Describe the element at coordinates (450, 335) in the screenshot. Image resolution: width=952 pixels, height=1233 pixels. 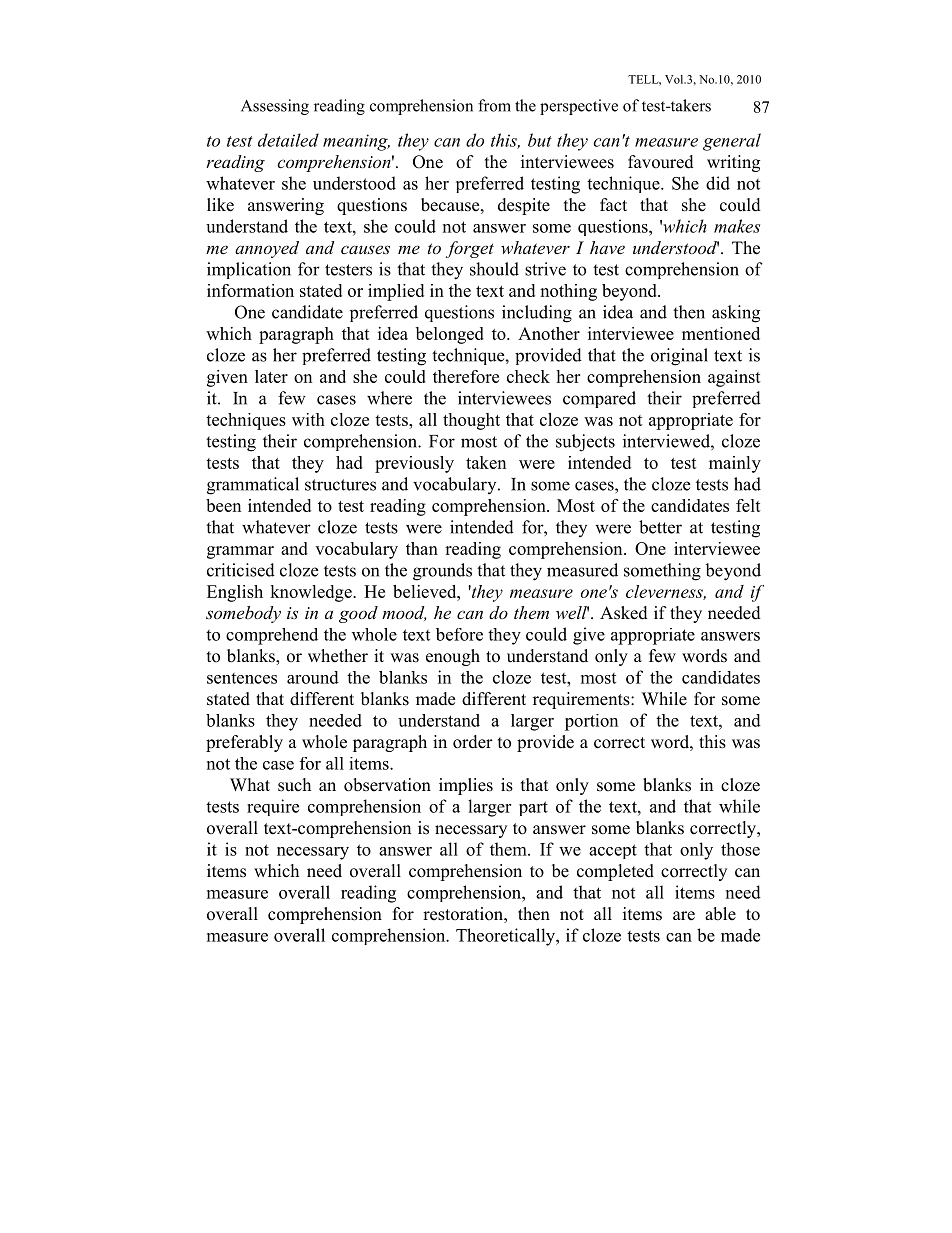
I see `belonged` at that location.
